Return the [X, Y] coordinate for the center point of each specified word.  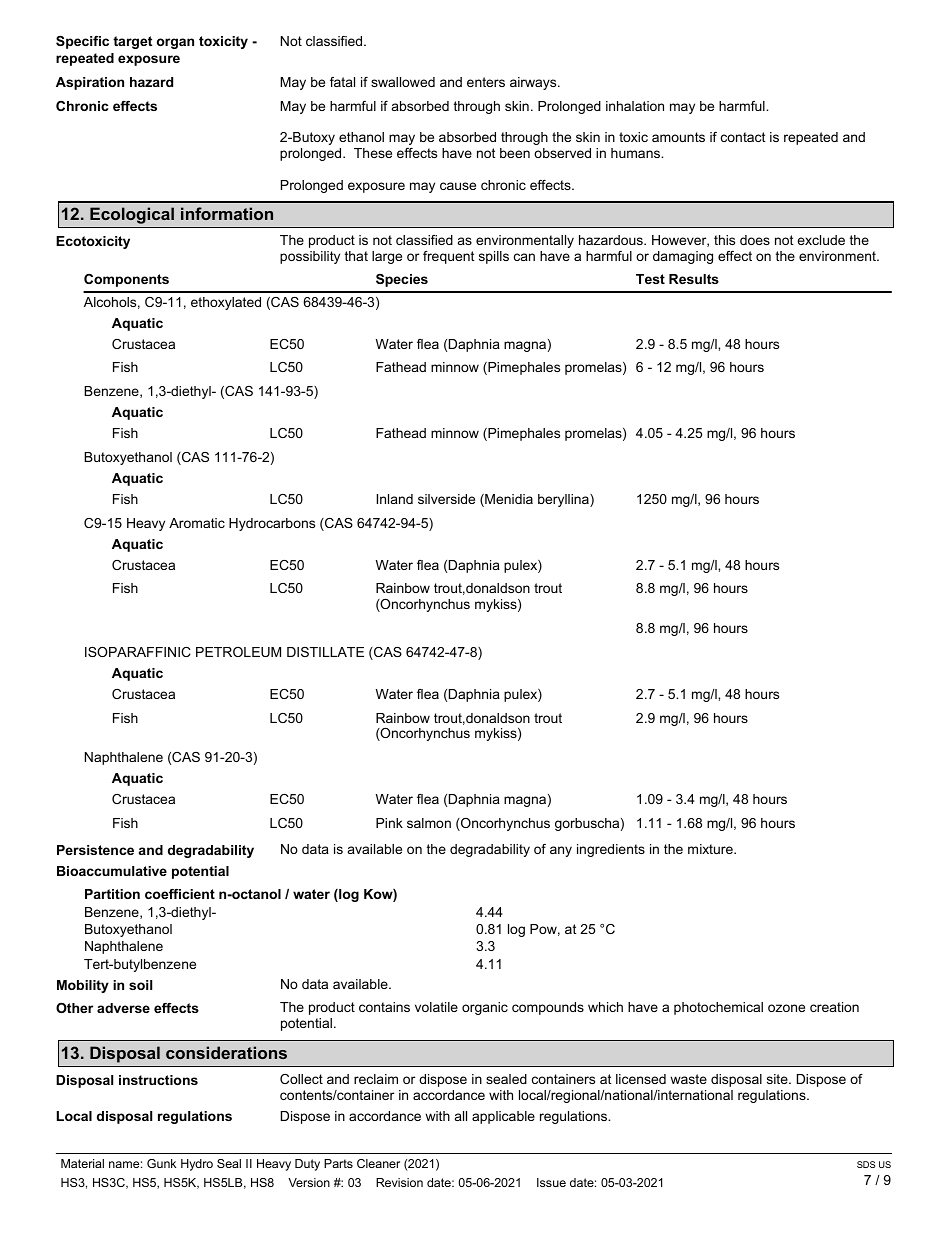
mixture [711, 849]
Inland [395, 499]
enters [486, 82]
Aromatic [197, 523]
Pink [389, 823]
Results [694, 279]
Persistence [95, 850]
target [132, 42]
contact [743, 137]
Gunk [161, 1163]
